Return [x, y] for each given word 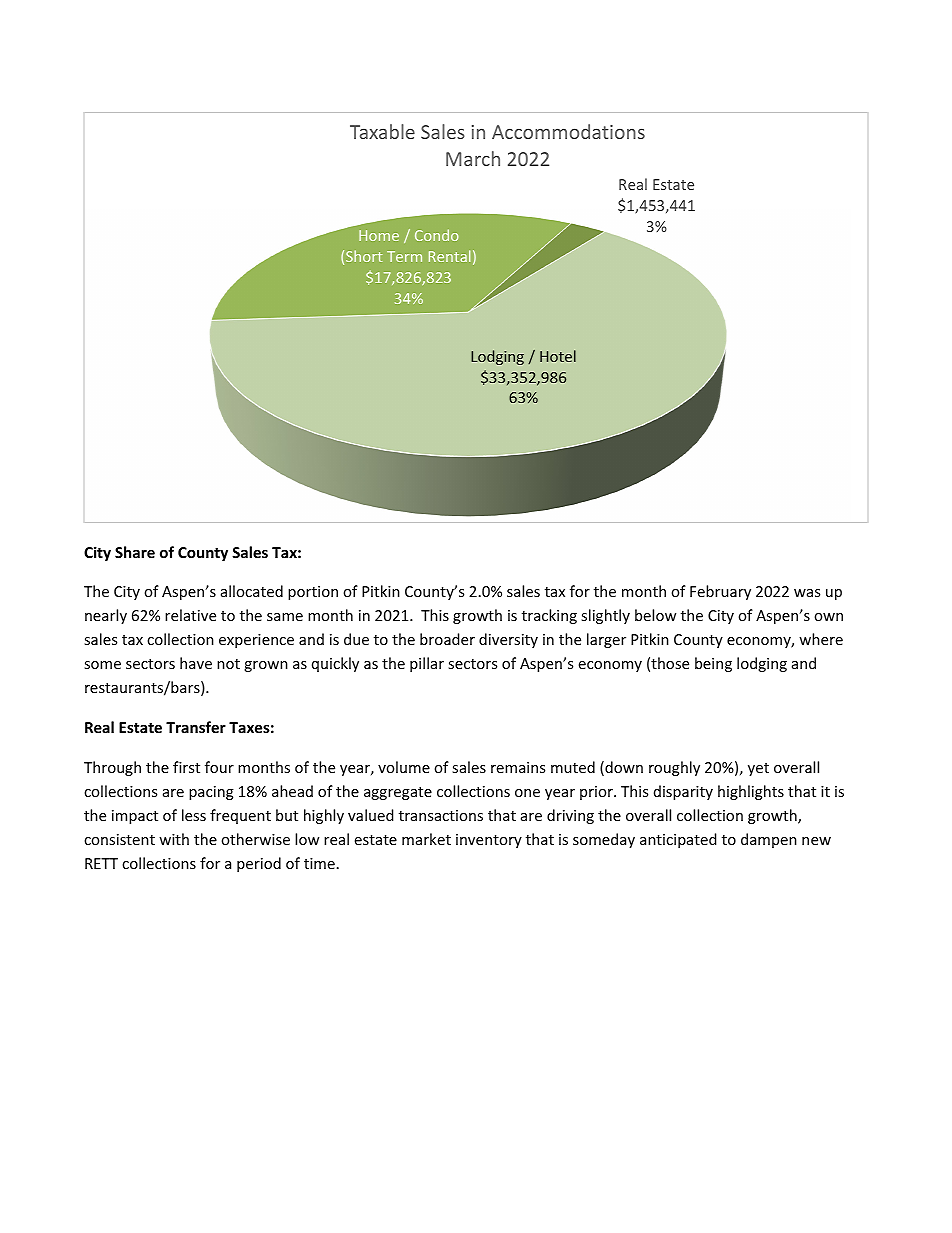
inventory [489, 841]
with [174, 839]
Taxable [382, 131]
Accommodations [568, 131]
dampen [769, 840]
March [473, 158]
